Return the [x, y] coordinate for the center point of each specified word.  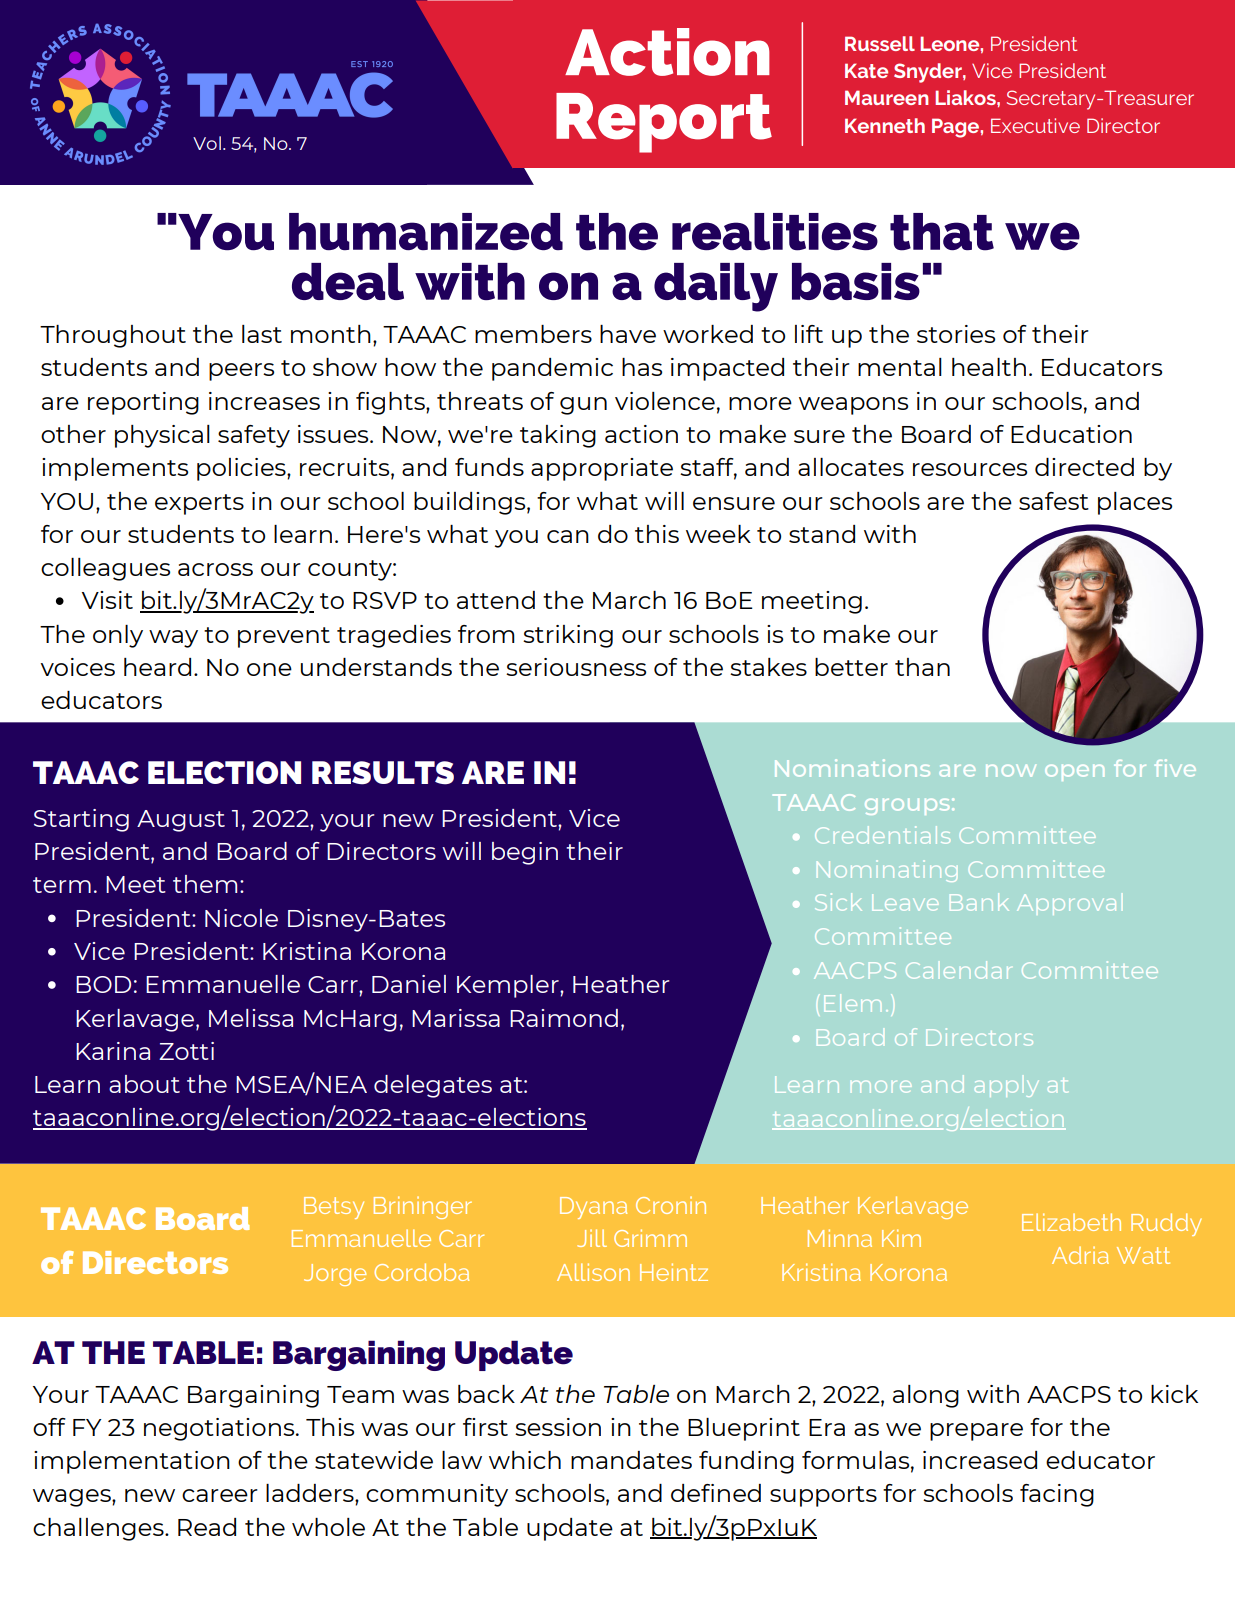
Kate [866, 70]
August [181, 821]
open [1074, 773]
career [220, 1495]
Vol [207, 143]
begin [525, 853]
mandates [631, 1460]
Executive [1035, 125]
